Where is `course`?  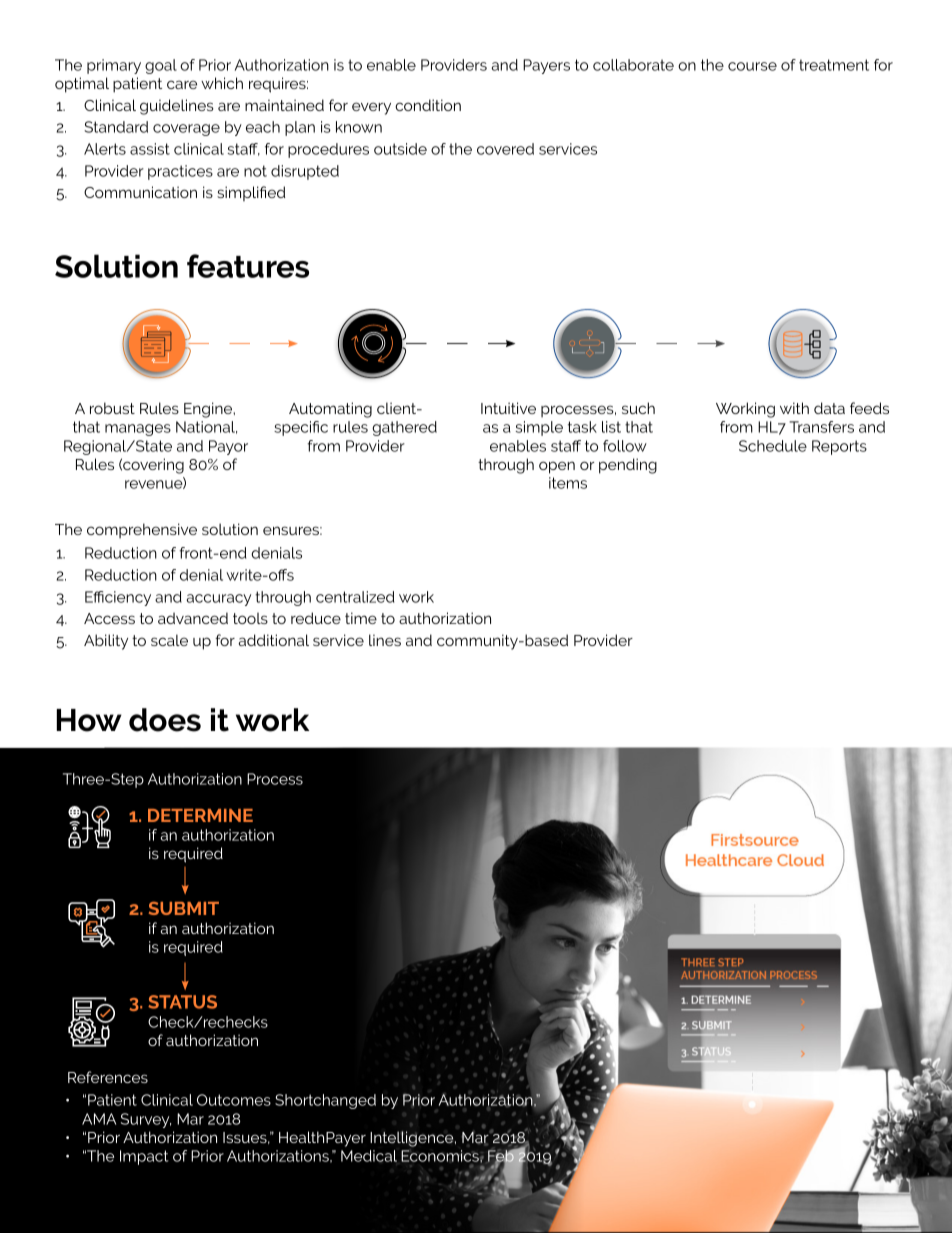
course is located at coordinates (752, 66).
